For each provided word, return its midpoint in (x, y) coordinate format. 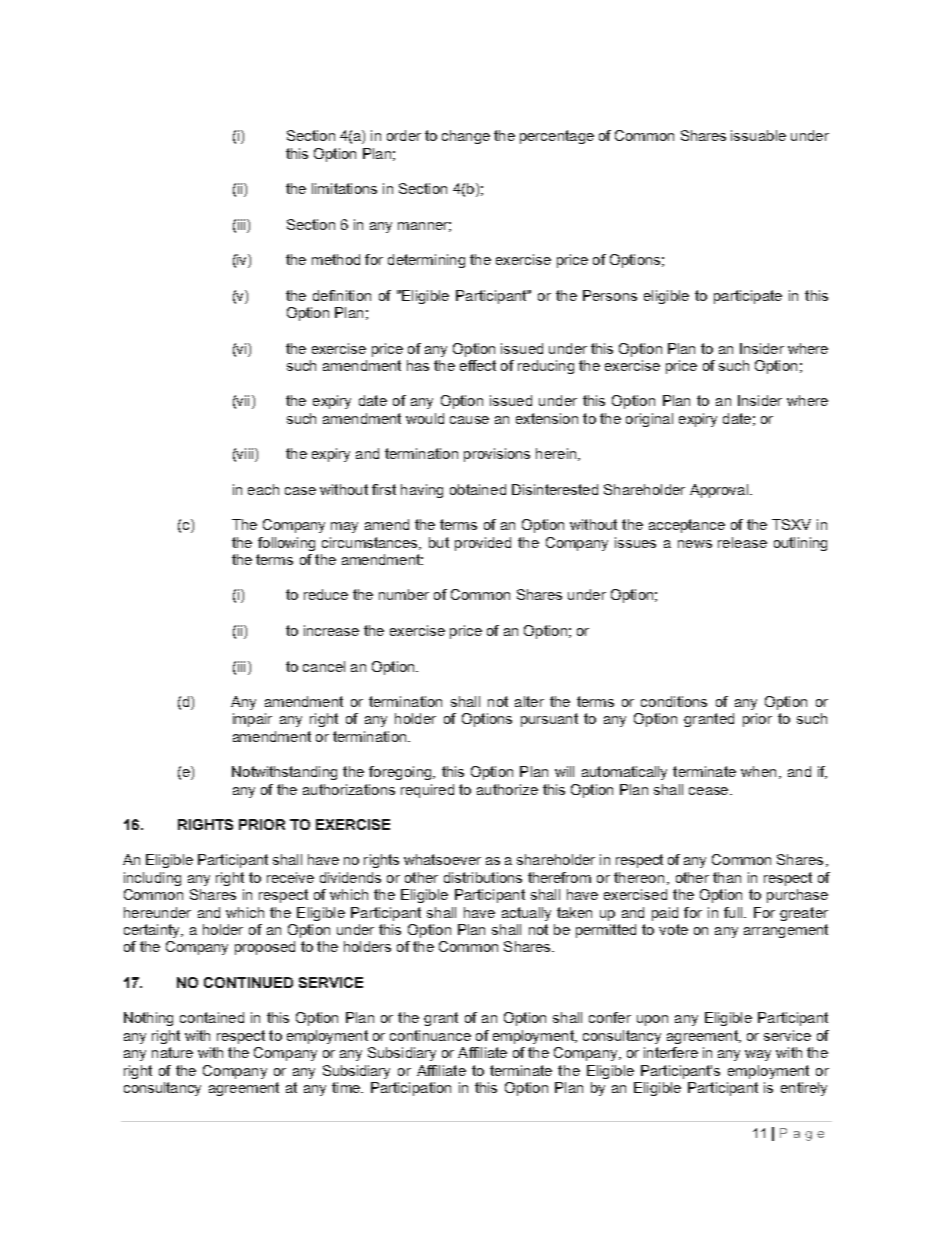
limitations (344, 188)
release (742, 542)
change (466, 137)
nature (172, 1052)
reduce (326, 594)
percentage (557, 137)
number (404, 594)
